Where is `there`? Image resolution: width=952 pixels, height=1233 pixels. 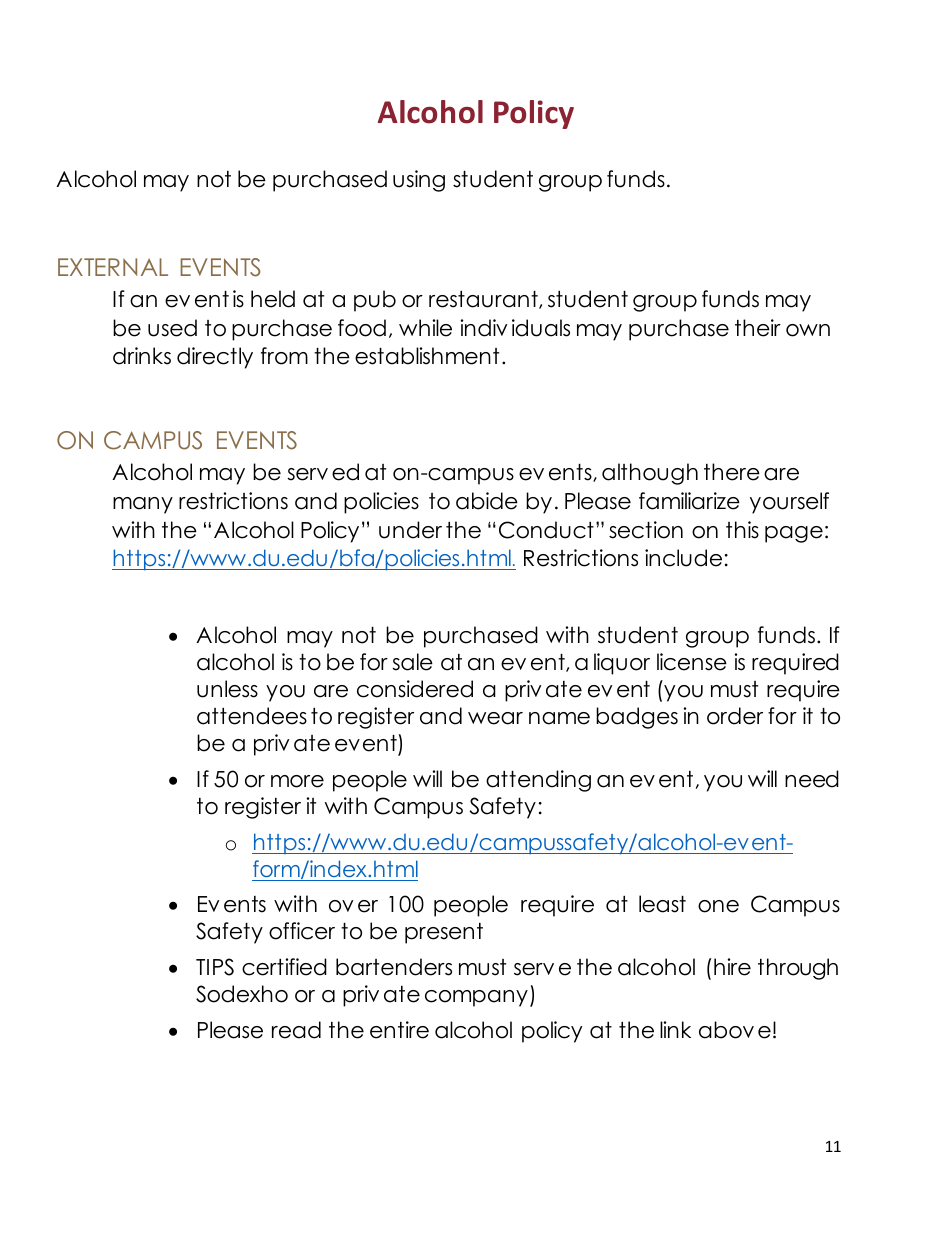
there is located at coordinates (732, 472).
